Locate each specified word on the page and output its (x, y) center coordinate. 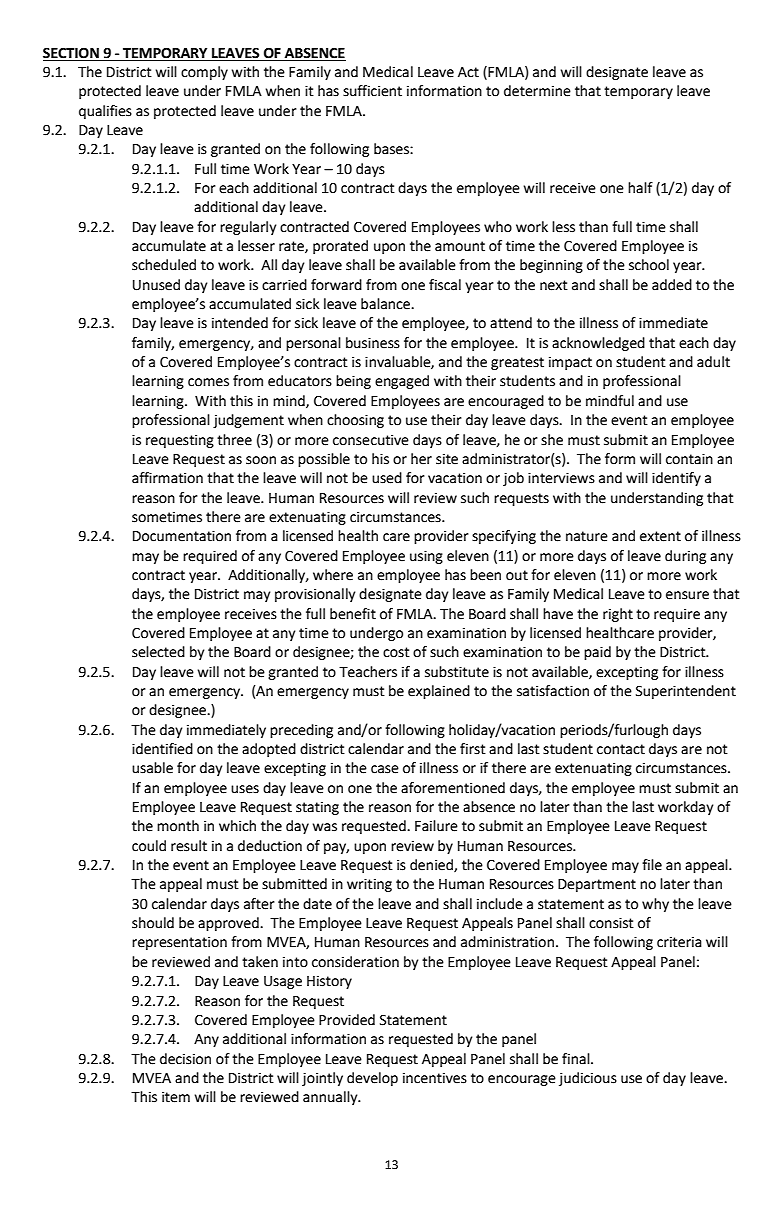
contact (621, 749)
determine (537, 91)
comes (208, 382)
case (385, 769)
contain (689, 459)
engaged (402, 382)
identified (162, 749)
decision (185, 1059)
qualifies (105, 112)
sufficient (372, 91)
